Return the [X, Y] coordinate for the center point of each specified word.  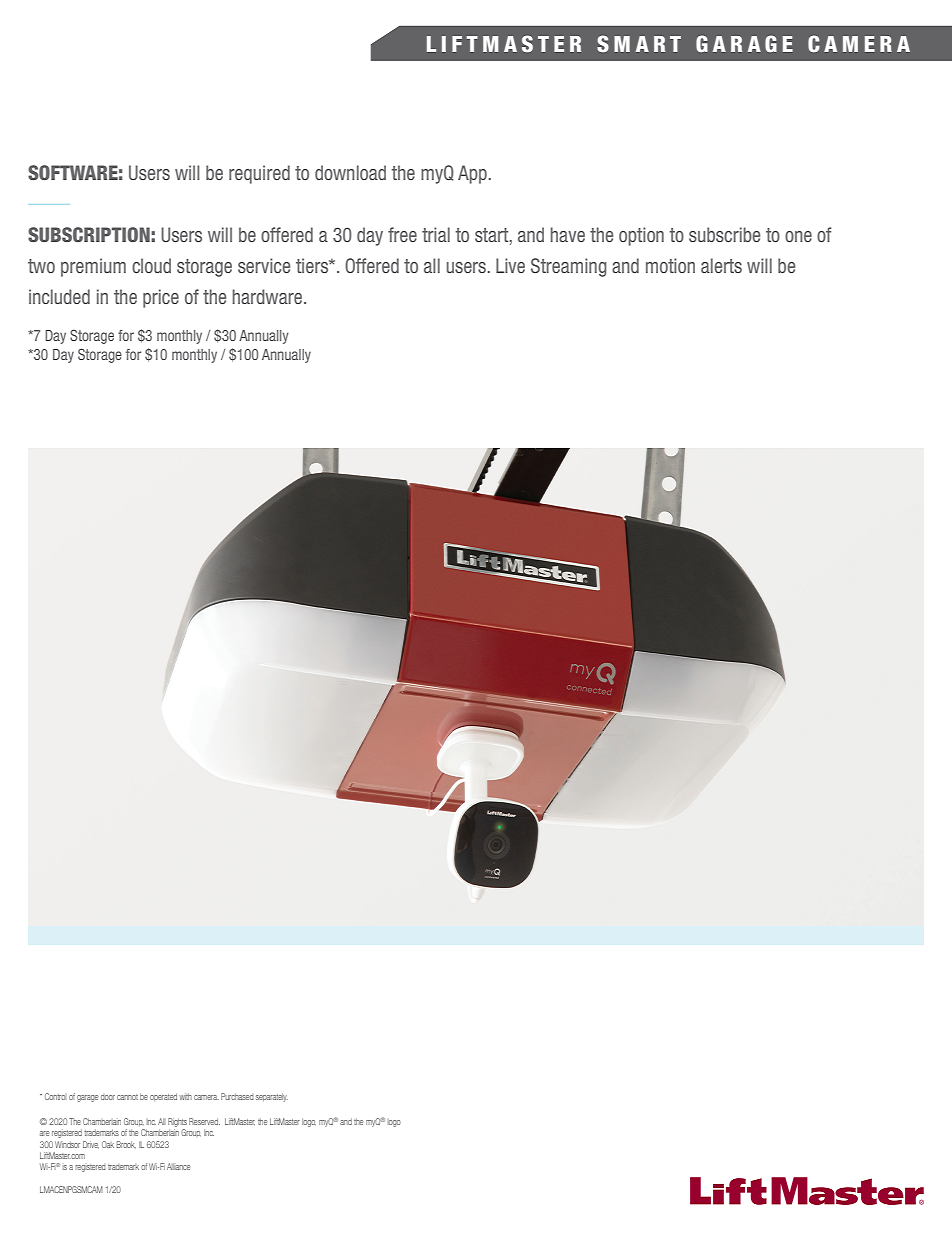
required [259, 174]
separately [272, 1097]
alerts [721, 265]
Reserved [204, 1121]
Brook [126, 1145]
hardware [267, 296]
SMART [639, 43]
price [161, 298]
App [472, 174]
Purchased [237, 1096]
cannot [127, 1097]
